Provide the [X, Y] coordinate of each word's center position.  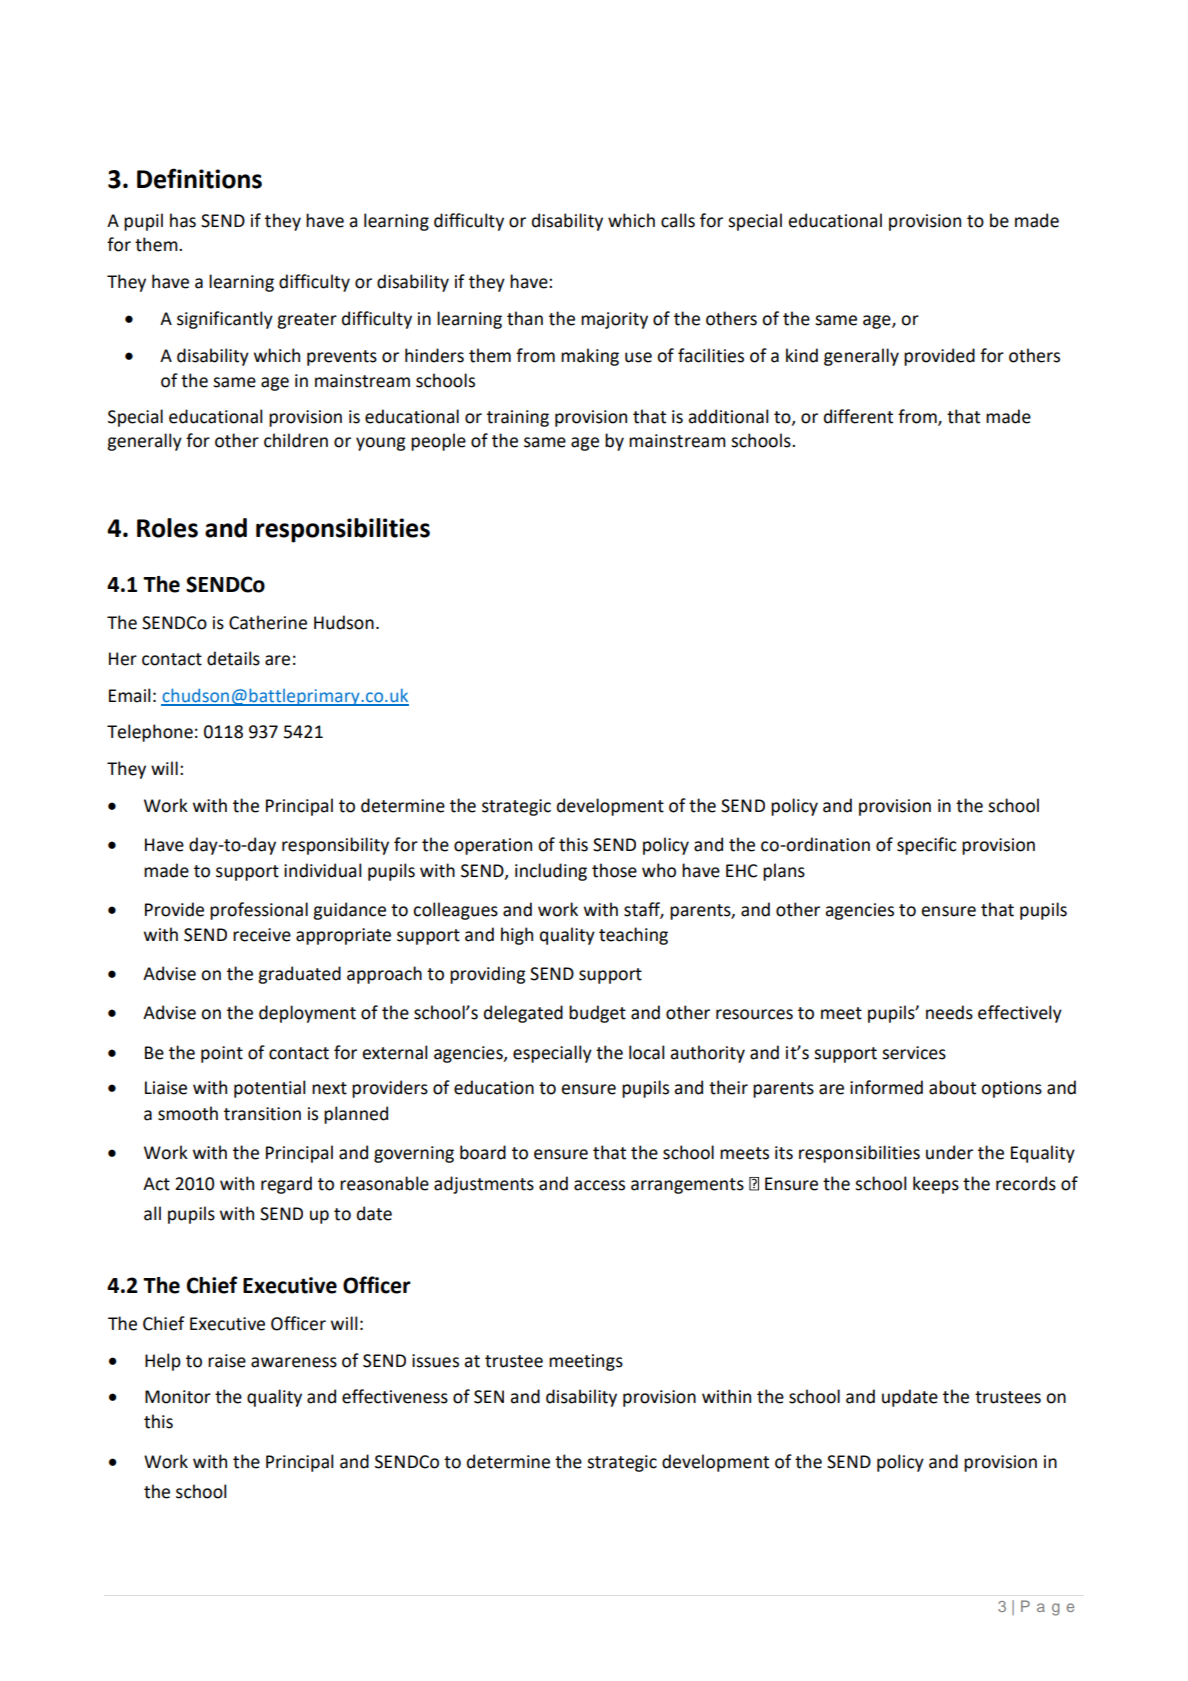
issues [435, 1361]
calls [678, 220]
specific [927, 846]
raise [227, 1361]
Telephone [150, 733]
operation [493, 846]
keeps [936, 1185]
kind [802, 355]
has [183, 220]
